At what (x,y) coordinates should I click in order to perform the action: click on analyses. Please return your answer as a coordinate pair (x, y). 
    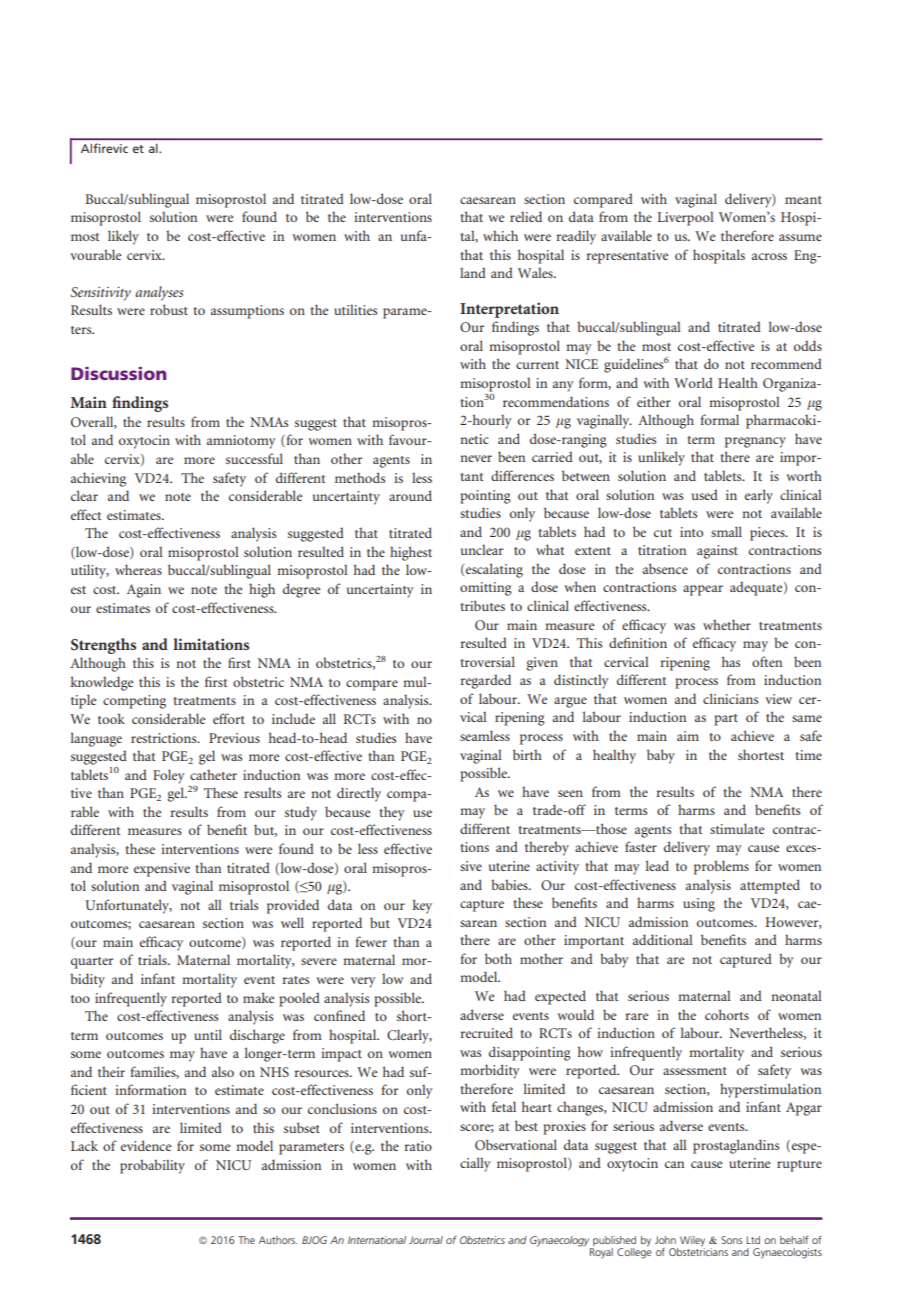
    Looking at the image, I should click on (160, 293).
